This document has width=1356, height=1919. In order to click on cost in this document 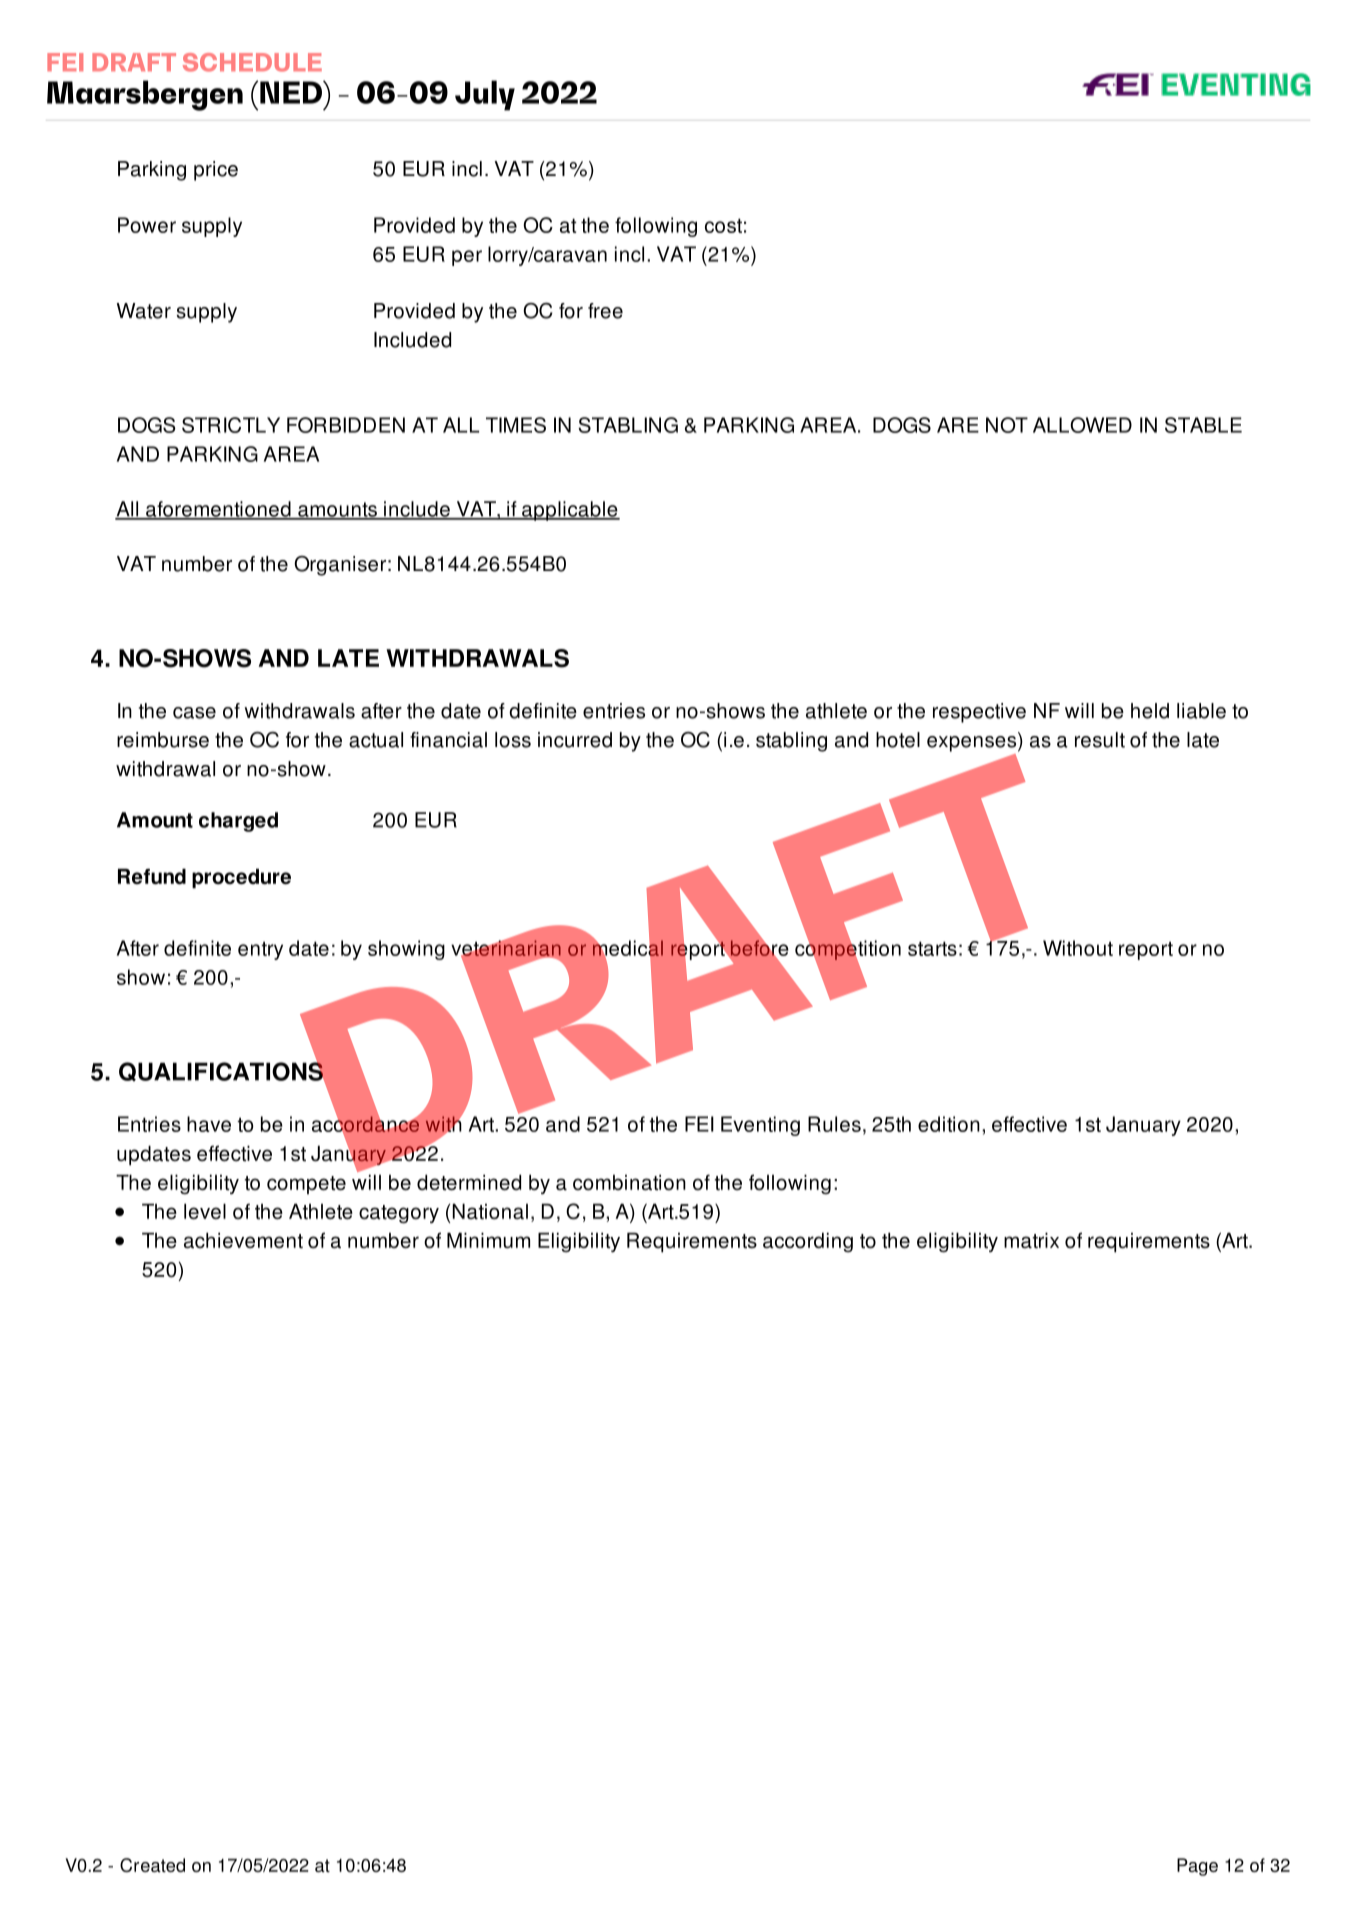, I will do `click(723, 225)`.
